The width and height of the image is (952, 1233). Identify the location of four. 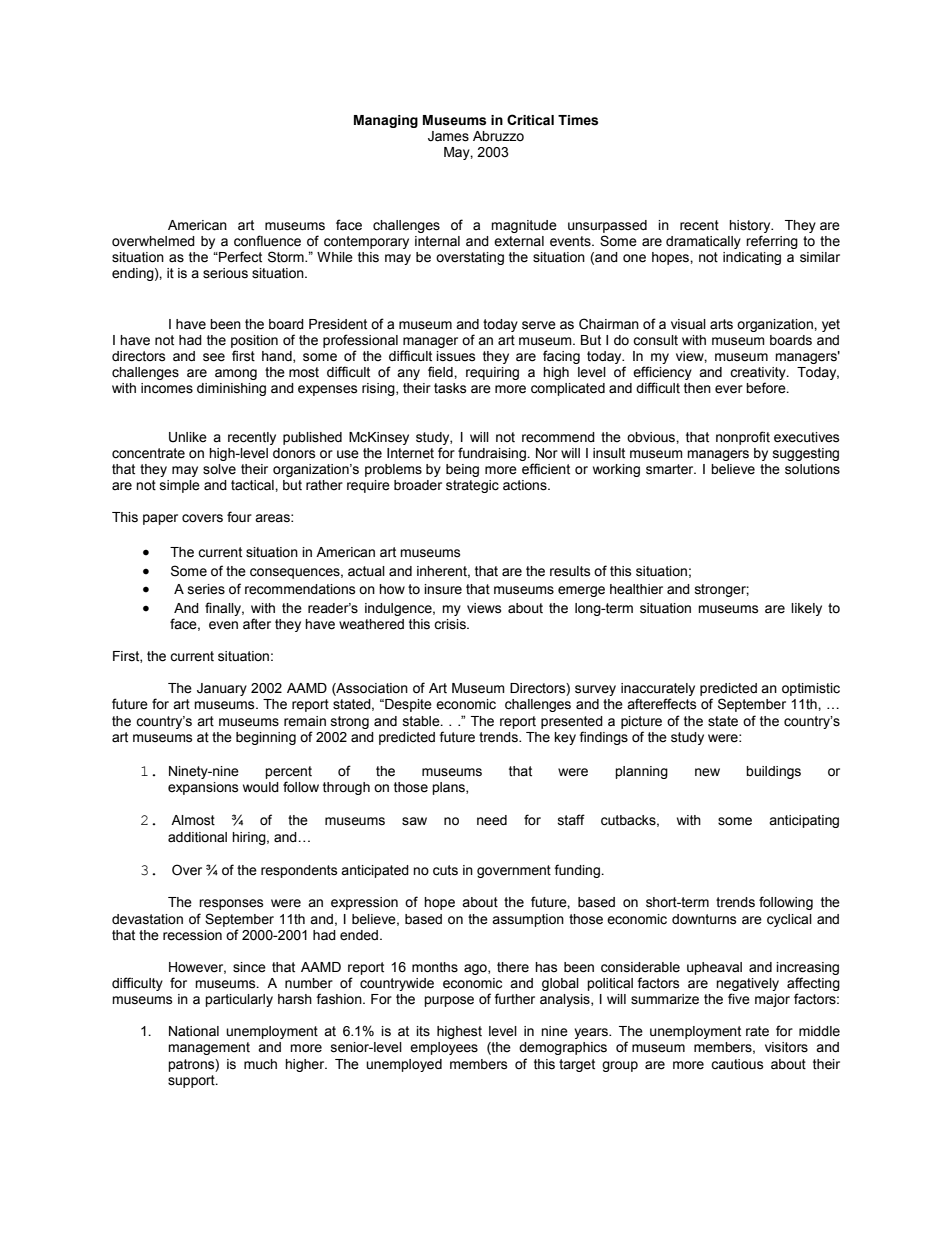
(239, 517).
